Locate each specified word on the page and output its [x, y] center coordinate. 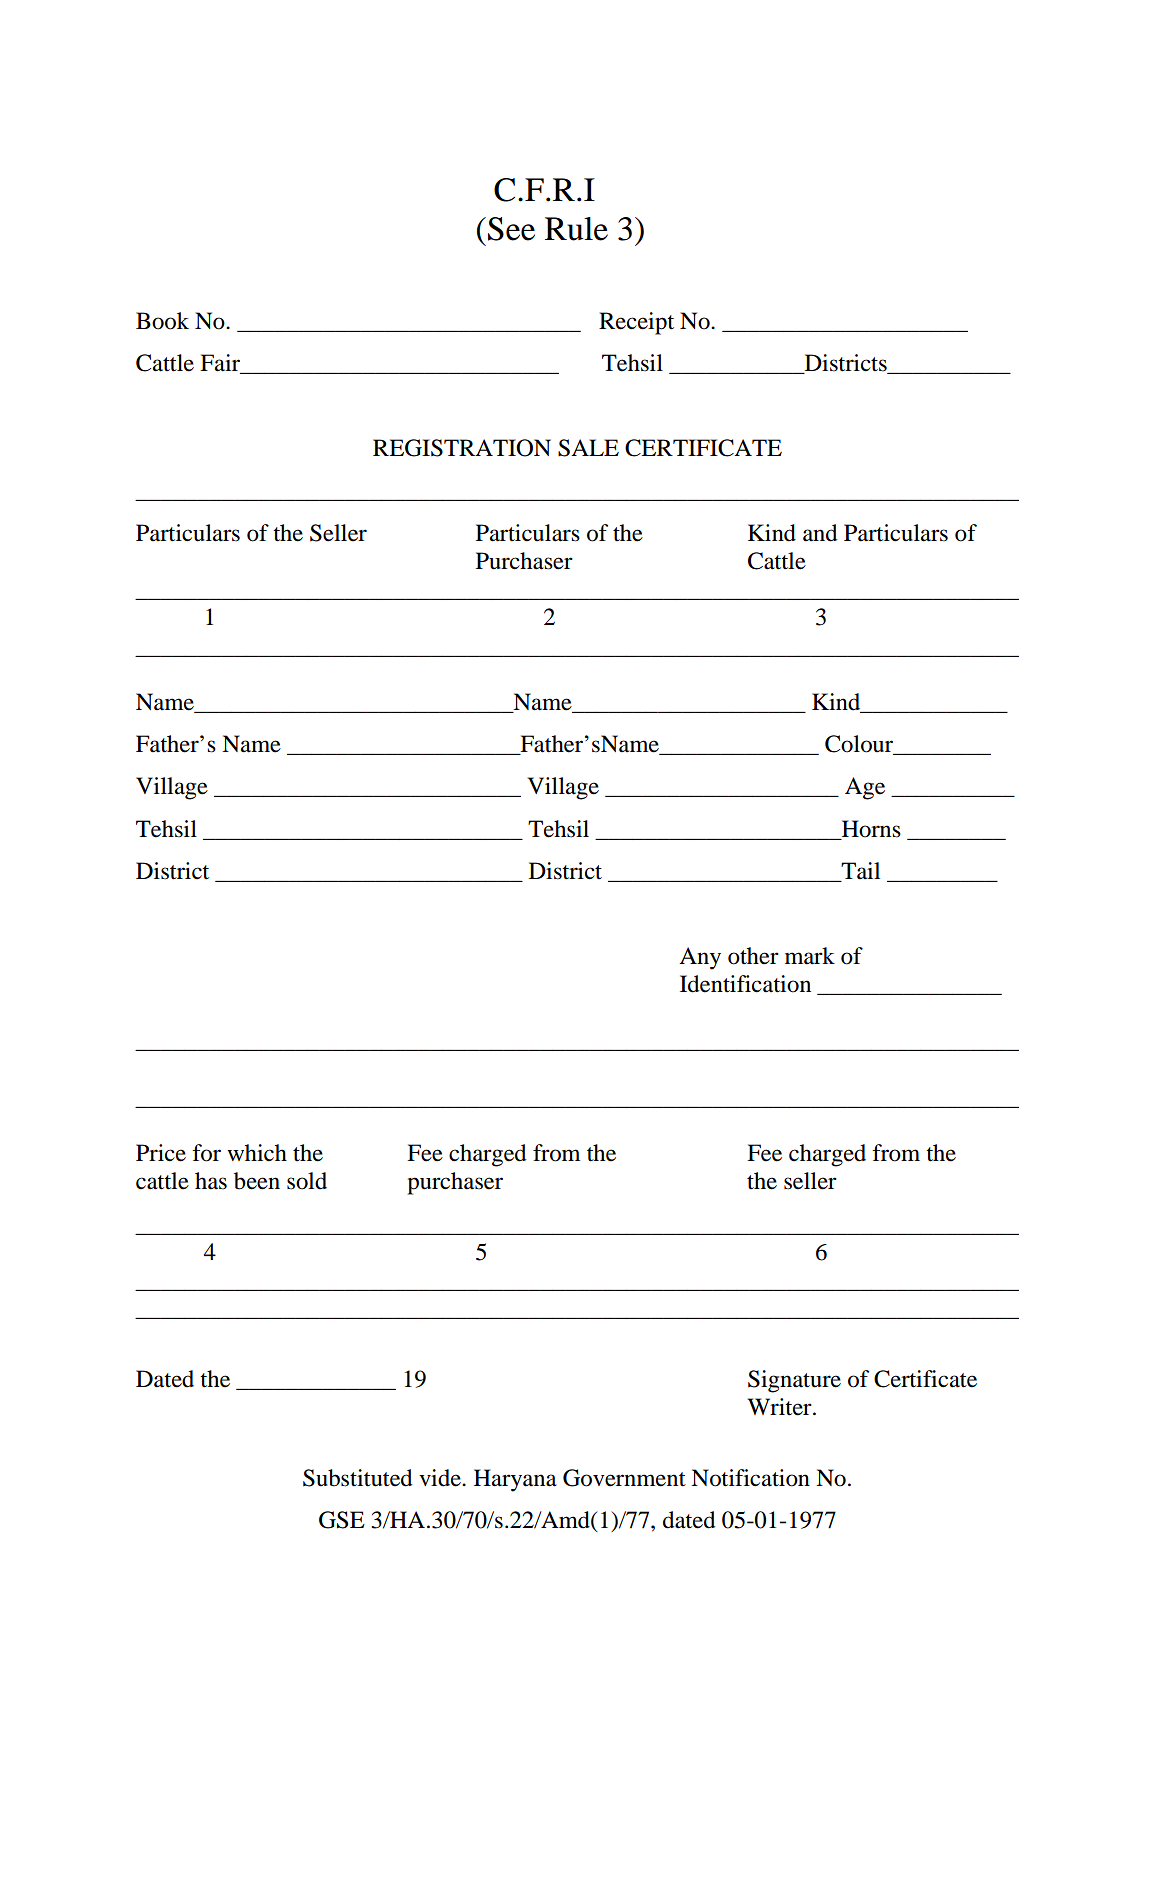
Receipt [636, 323]
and [820, 533]
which [257, 1152]
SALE [588, 448]
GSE [342, 1520]
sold [307, 1181]
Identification [745, 984]
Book [162, 321]
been [257, 1181]
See [511, 229]
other [753, 956]
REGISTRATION [462, 448]
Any [700, 958]
